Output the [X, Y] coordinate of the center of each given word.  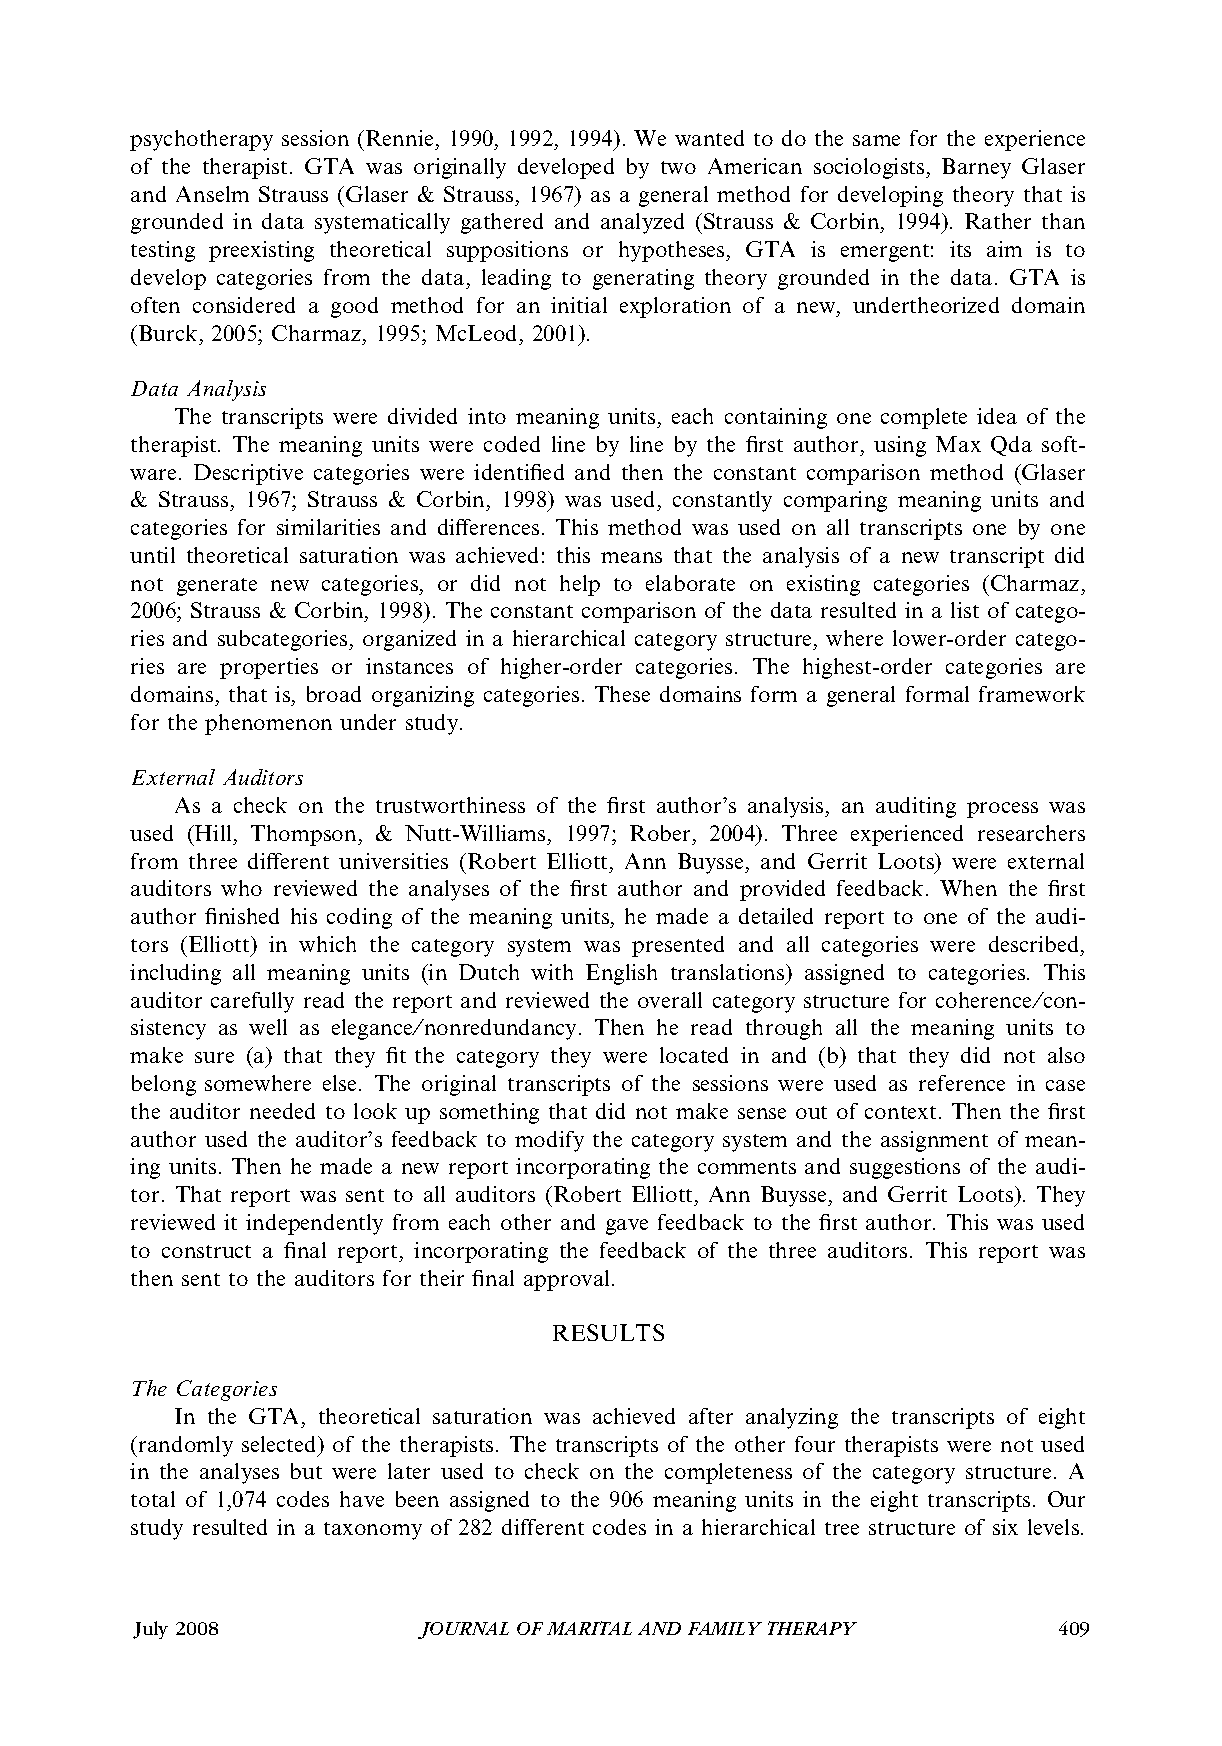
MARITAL [589, 1628]
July [150, 1630]
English [621, 974]
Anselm [212, 194]
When [968, 888]
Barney [976, 168]
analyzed [642, 223]
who [241, 888]
